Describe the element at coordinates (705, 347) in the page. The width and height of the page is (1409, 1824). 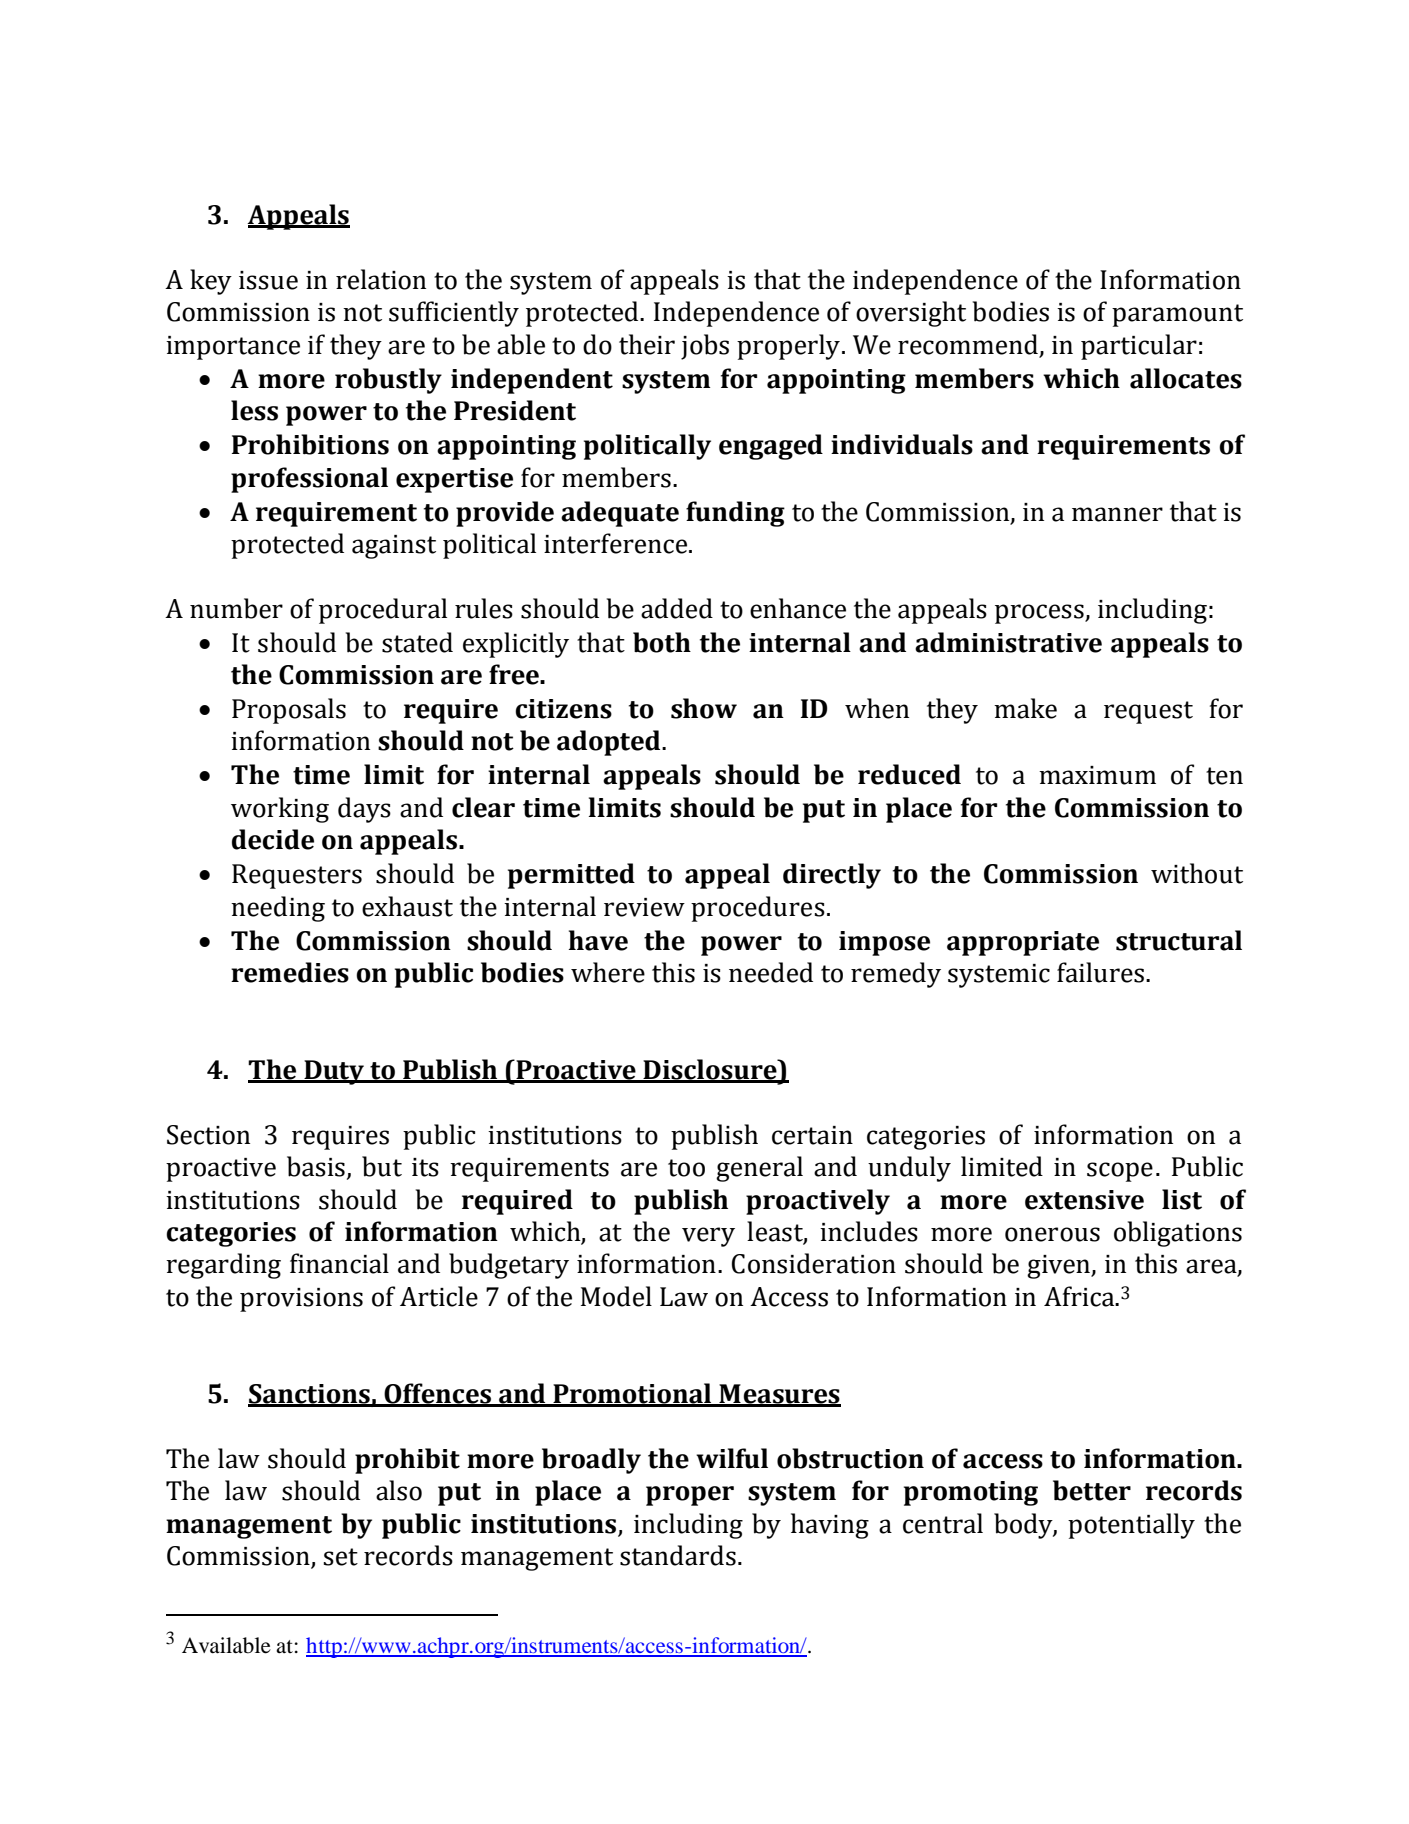
I see `jobs` at that location.
